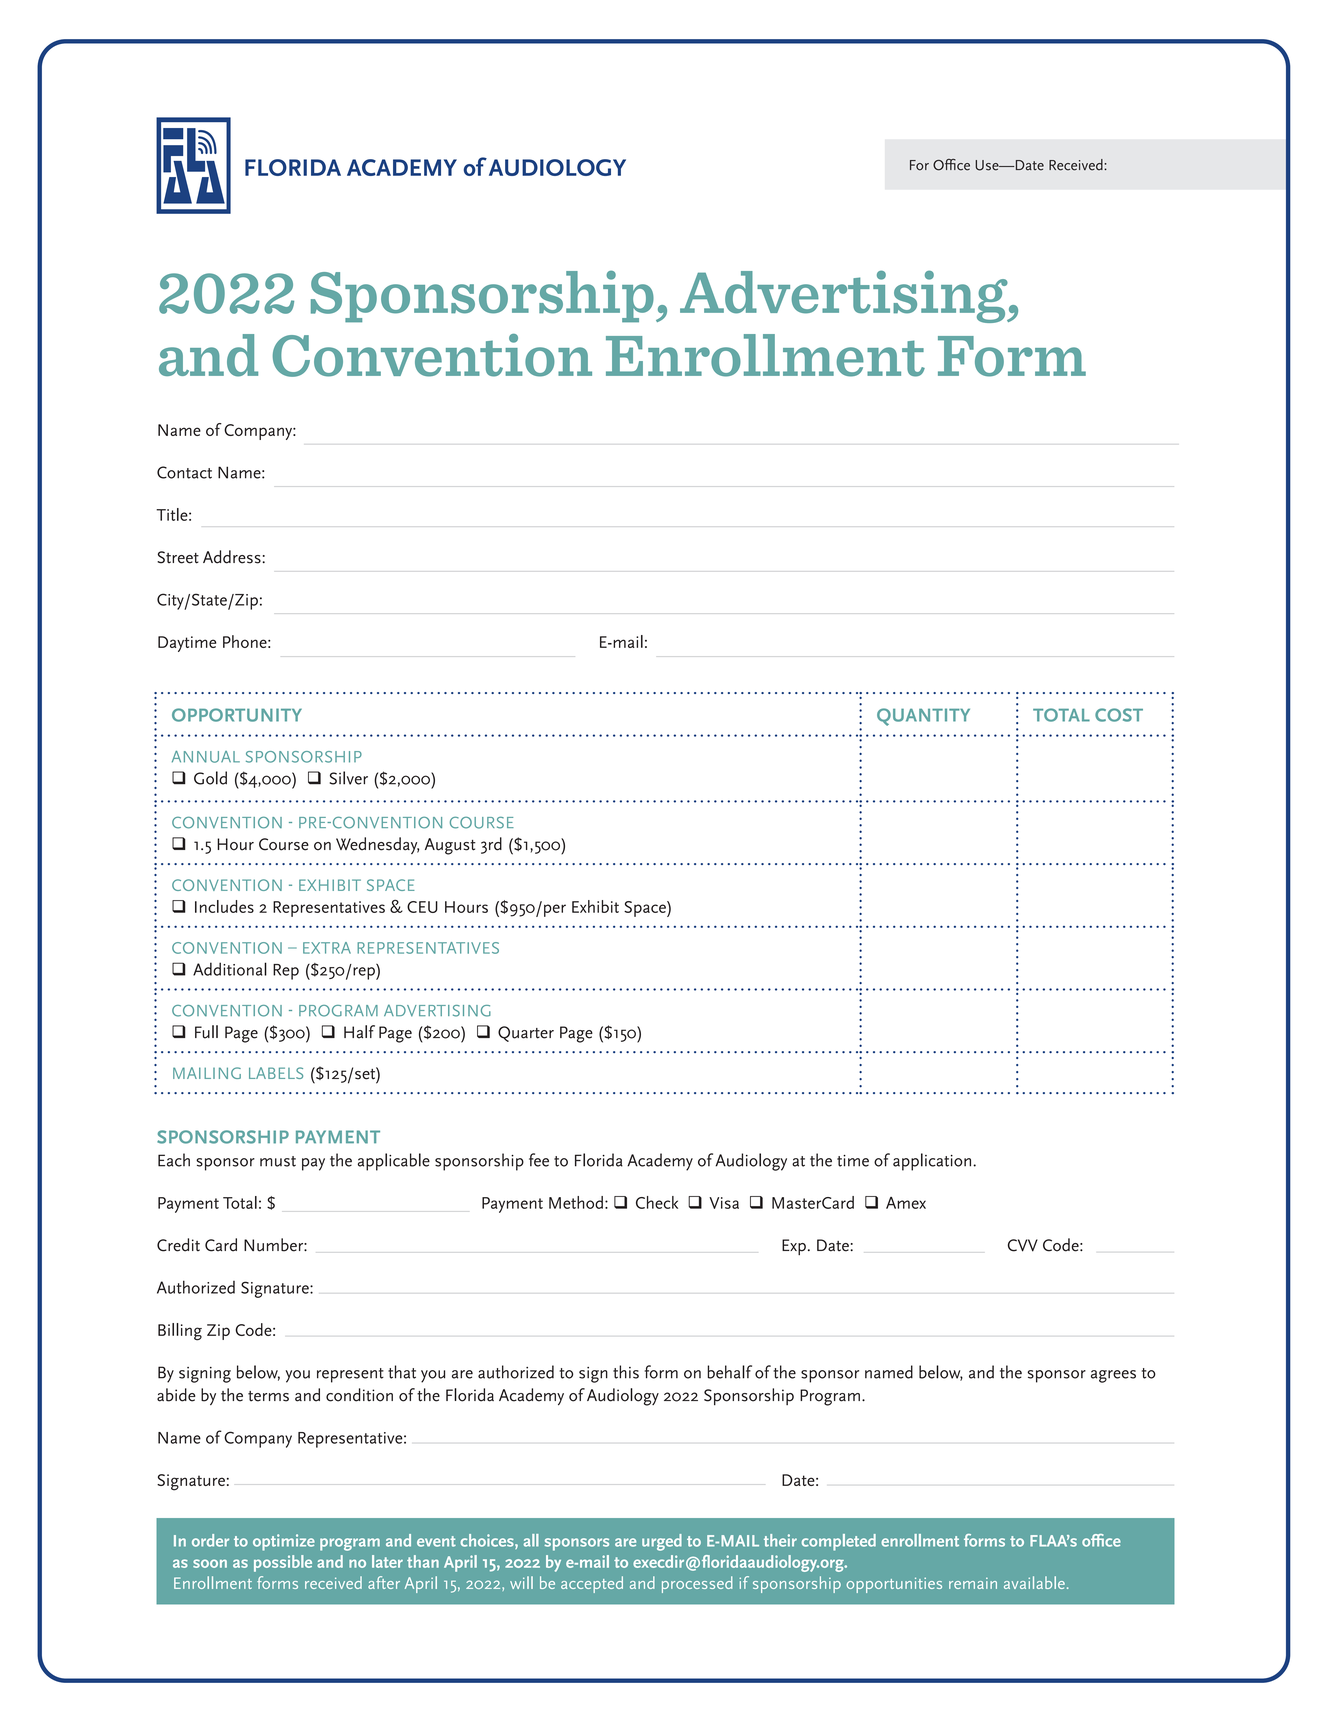  Describe the element at coordinates (233, 557) in the screenshot. I see `Address` at that location.
